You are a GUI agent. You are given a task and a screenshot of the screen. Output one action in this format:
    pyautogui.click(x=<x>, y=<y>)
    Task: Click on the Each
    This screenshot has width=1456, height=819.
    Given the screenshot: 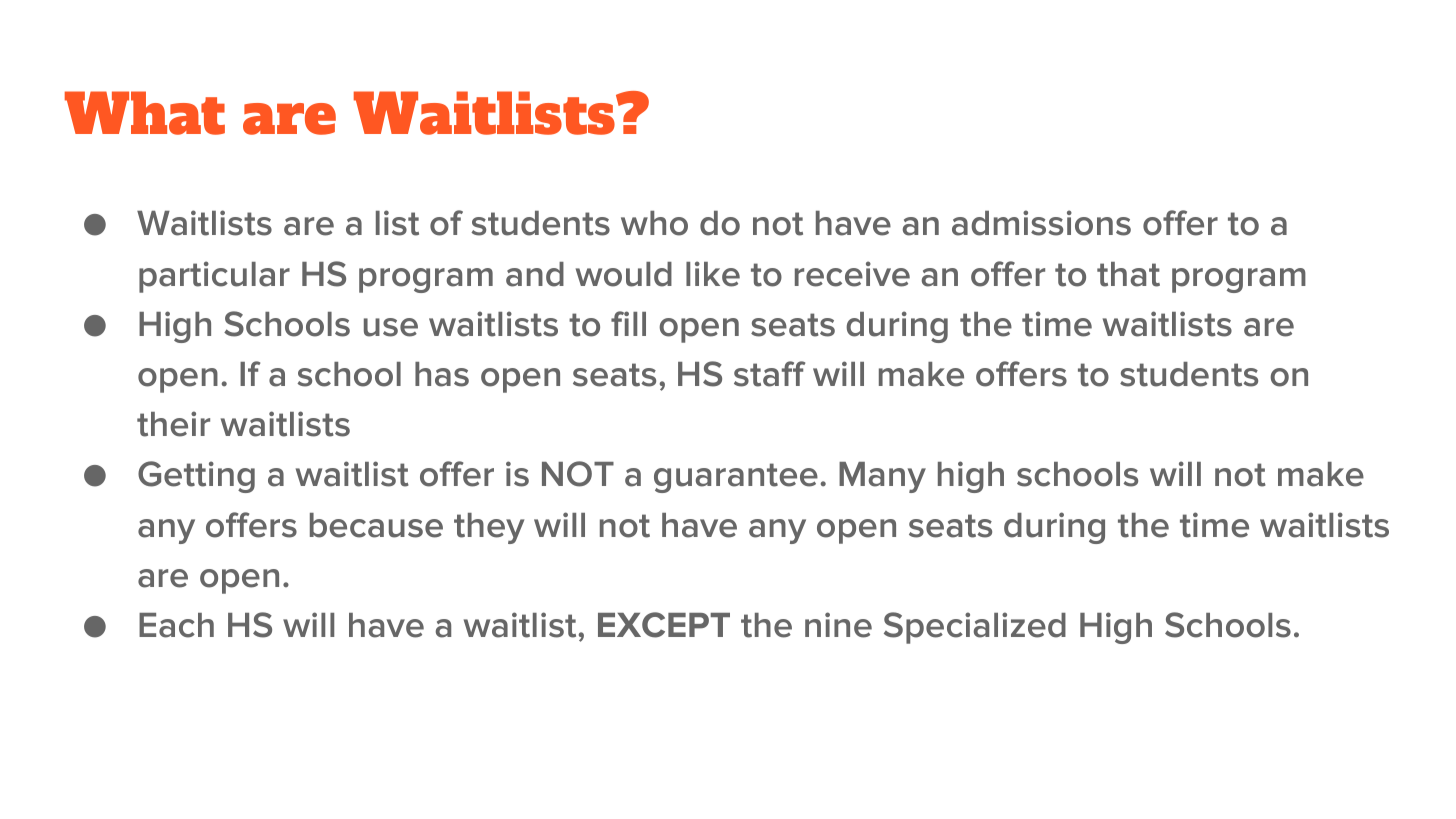 What is the action you would take?
    pyautogui.click(x=176, y=625)
